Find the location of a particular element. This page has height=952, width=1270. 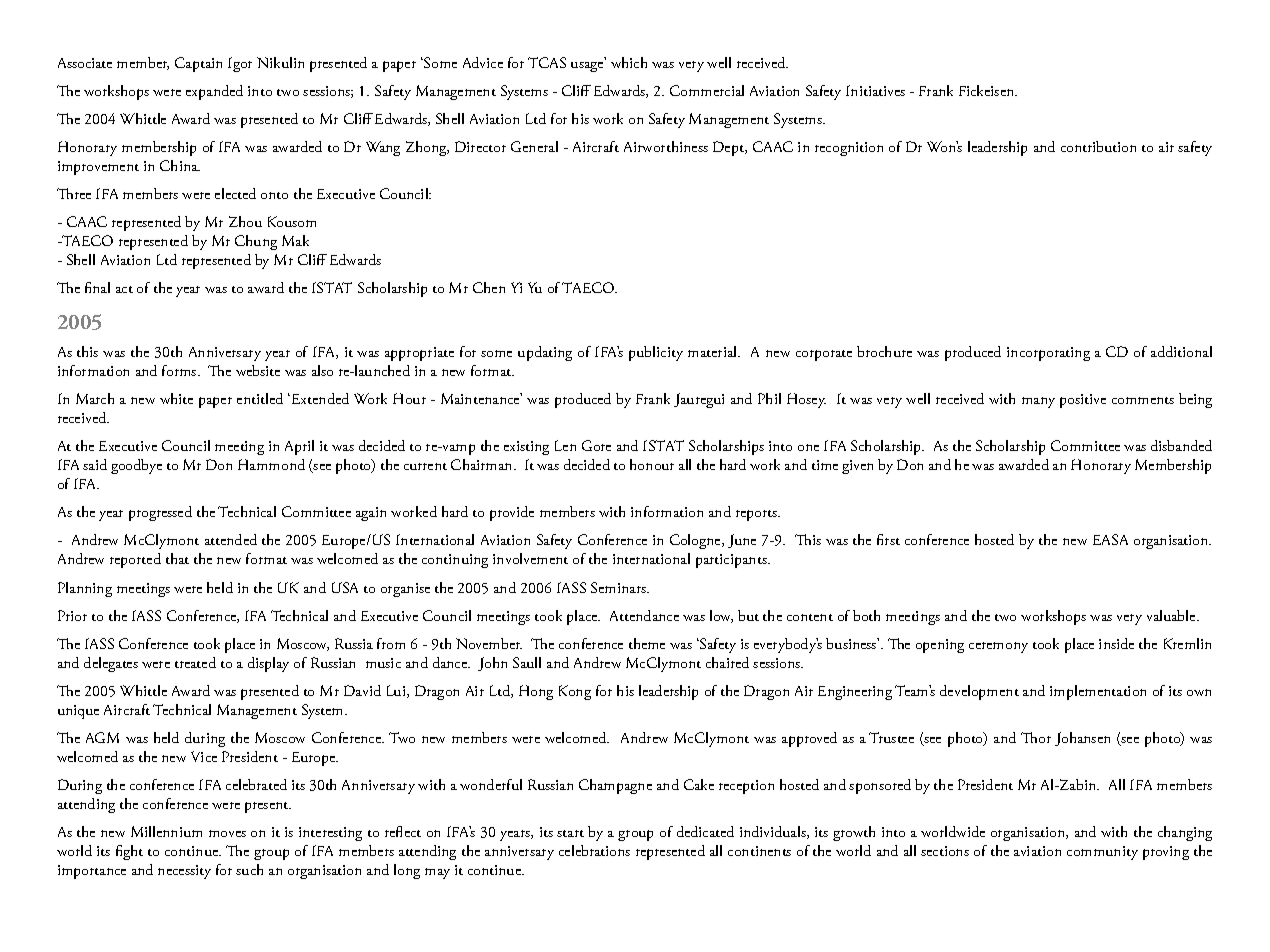

Chen is located at coordinates (489, 287).
